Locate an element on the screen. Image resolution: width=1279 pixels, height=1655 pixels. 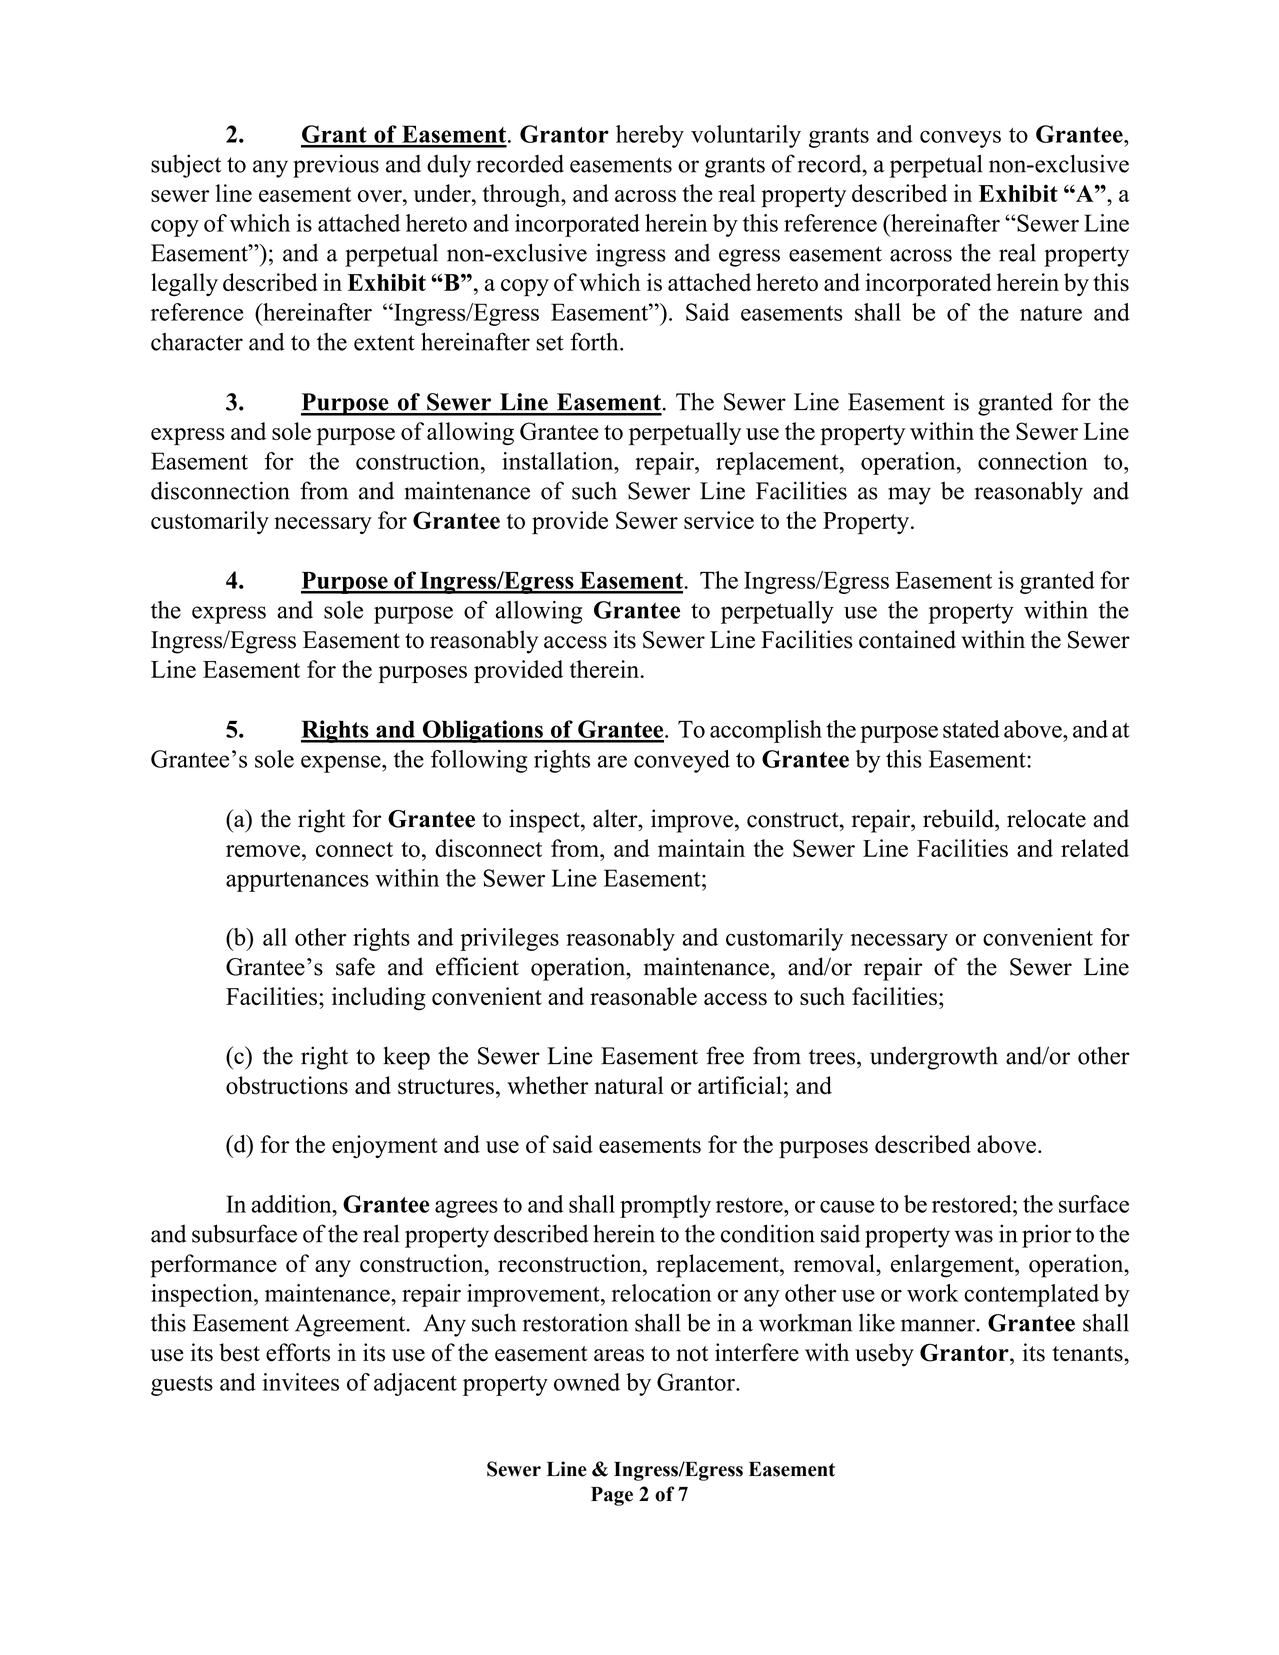
expense is located at coordinates (342, 764).
